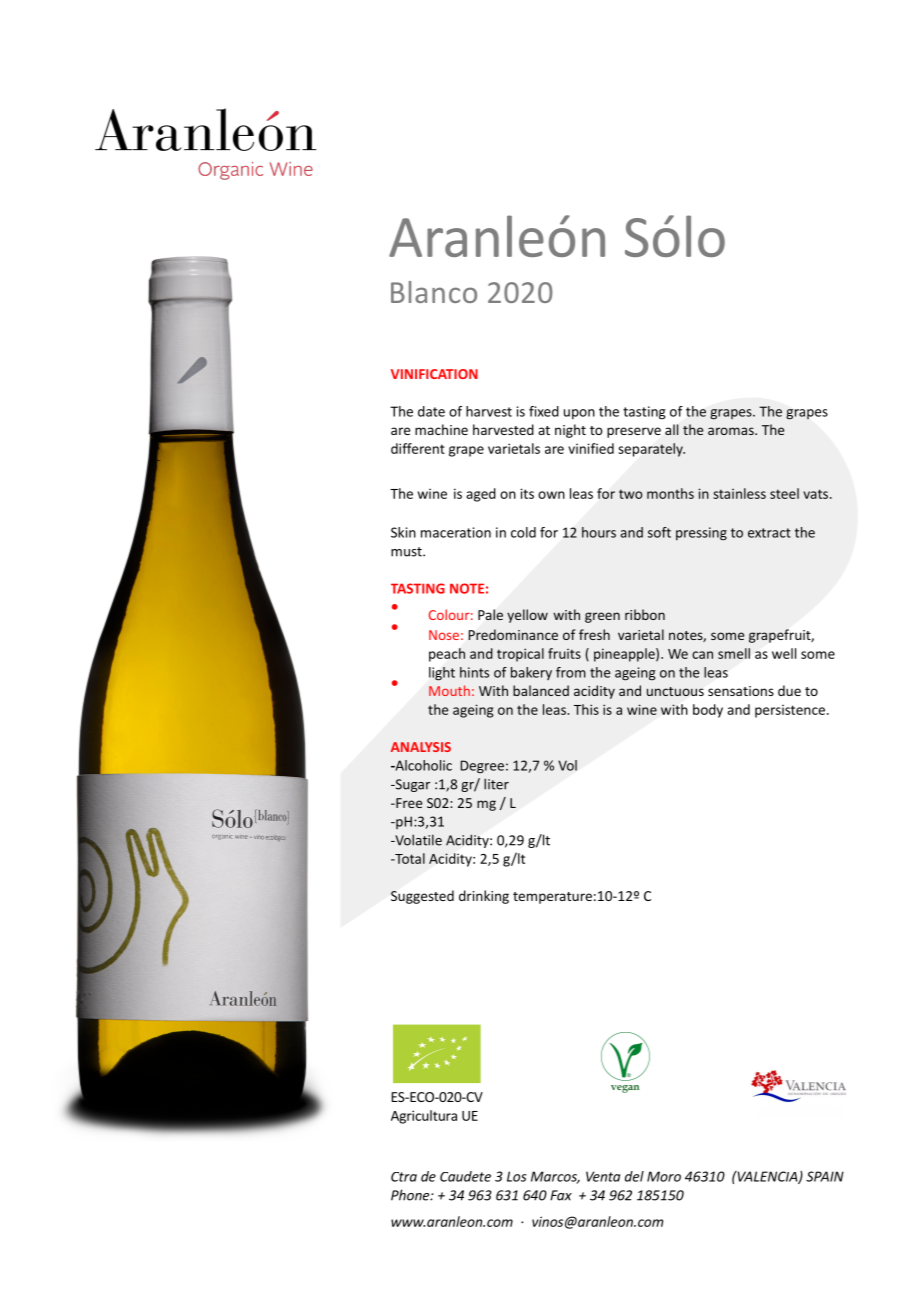 The height and width of the screenshot is (1308, 924). What do you see at coordinates (484, 897) in the screenshot?
I see `drinking` at bounding box center [484, 897].
